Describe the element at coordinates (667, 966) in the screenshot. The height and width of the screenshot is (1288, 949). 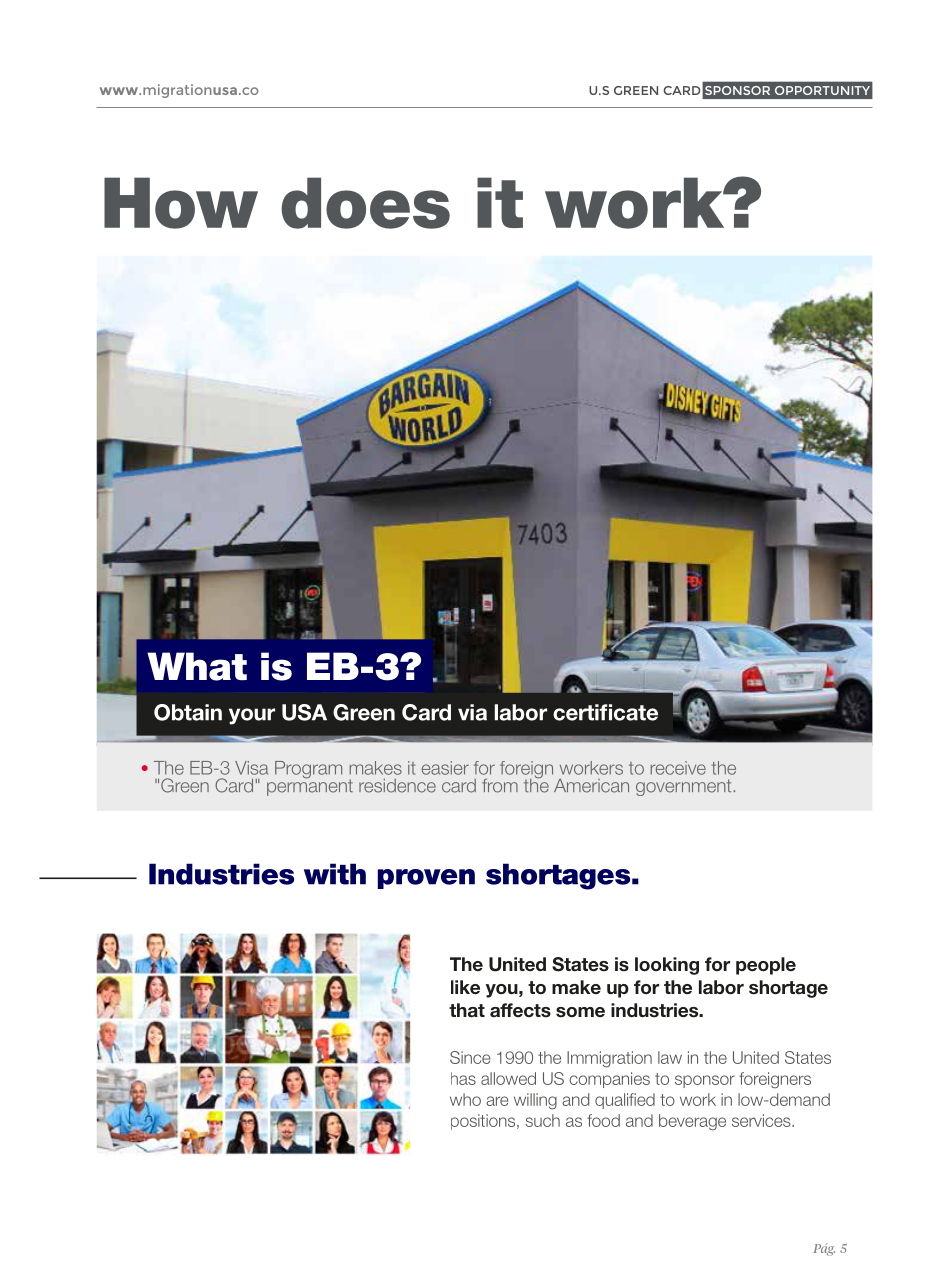
I see `looking` at that location.
